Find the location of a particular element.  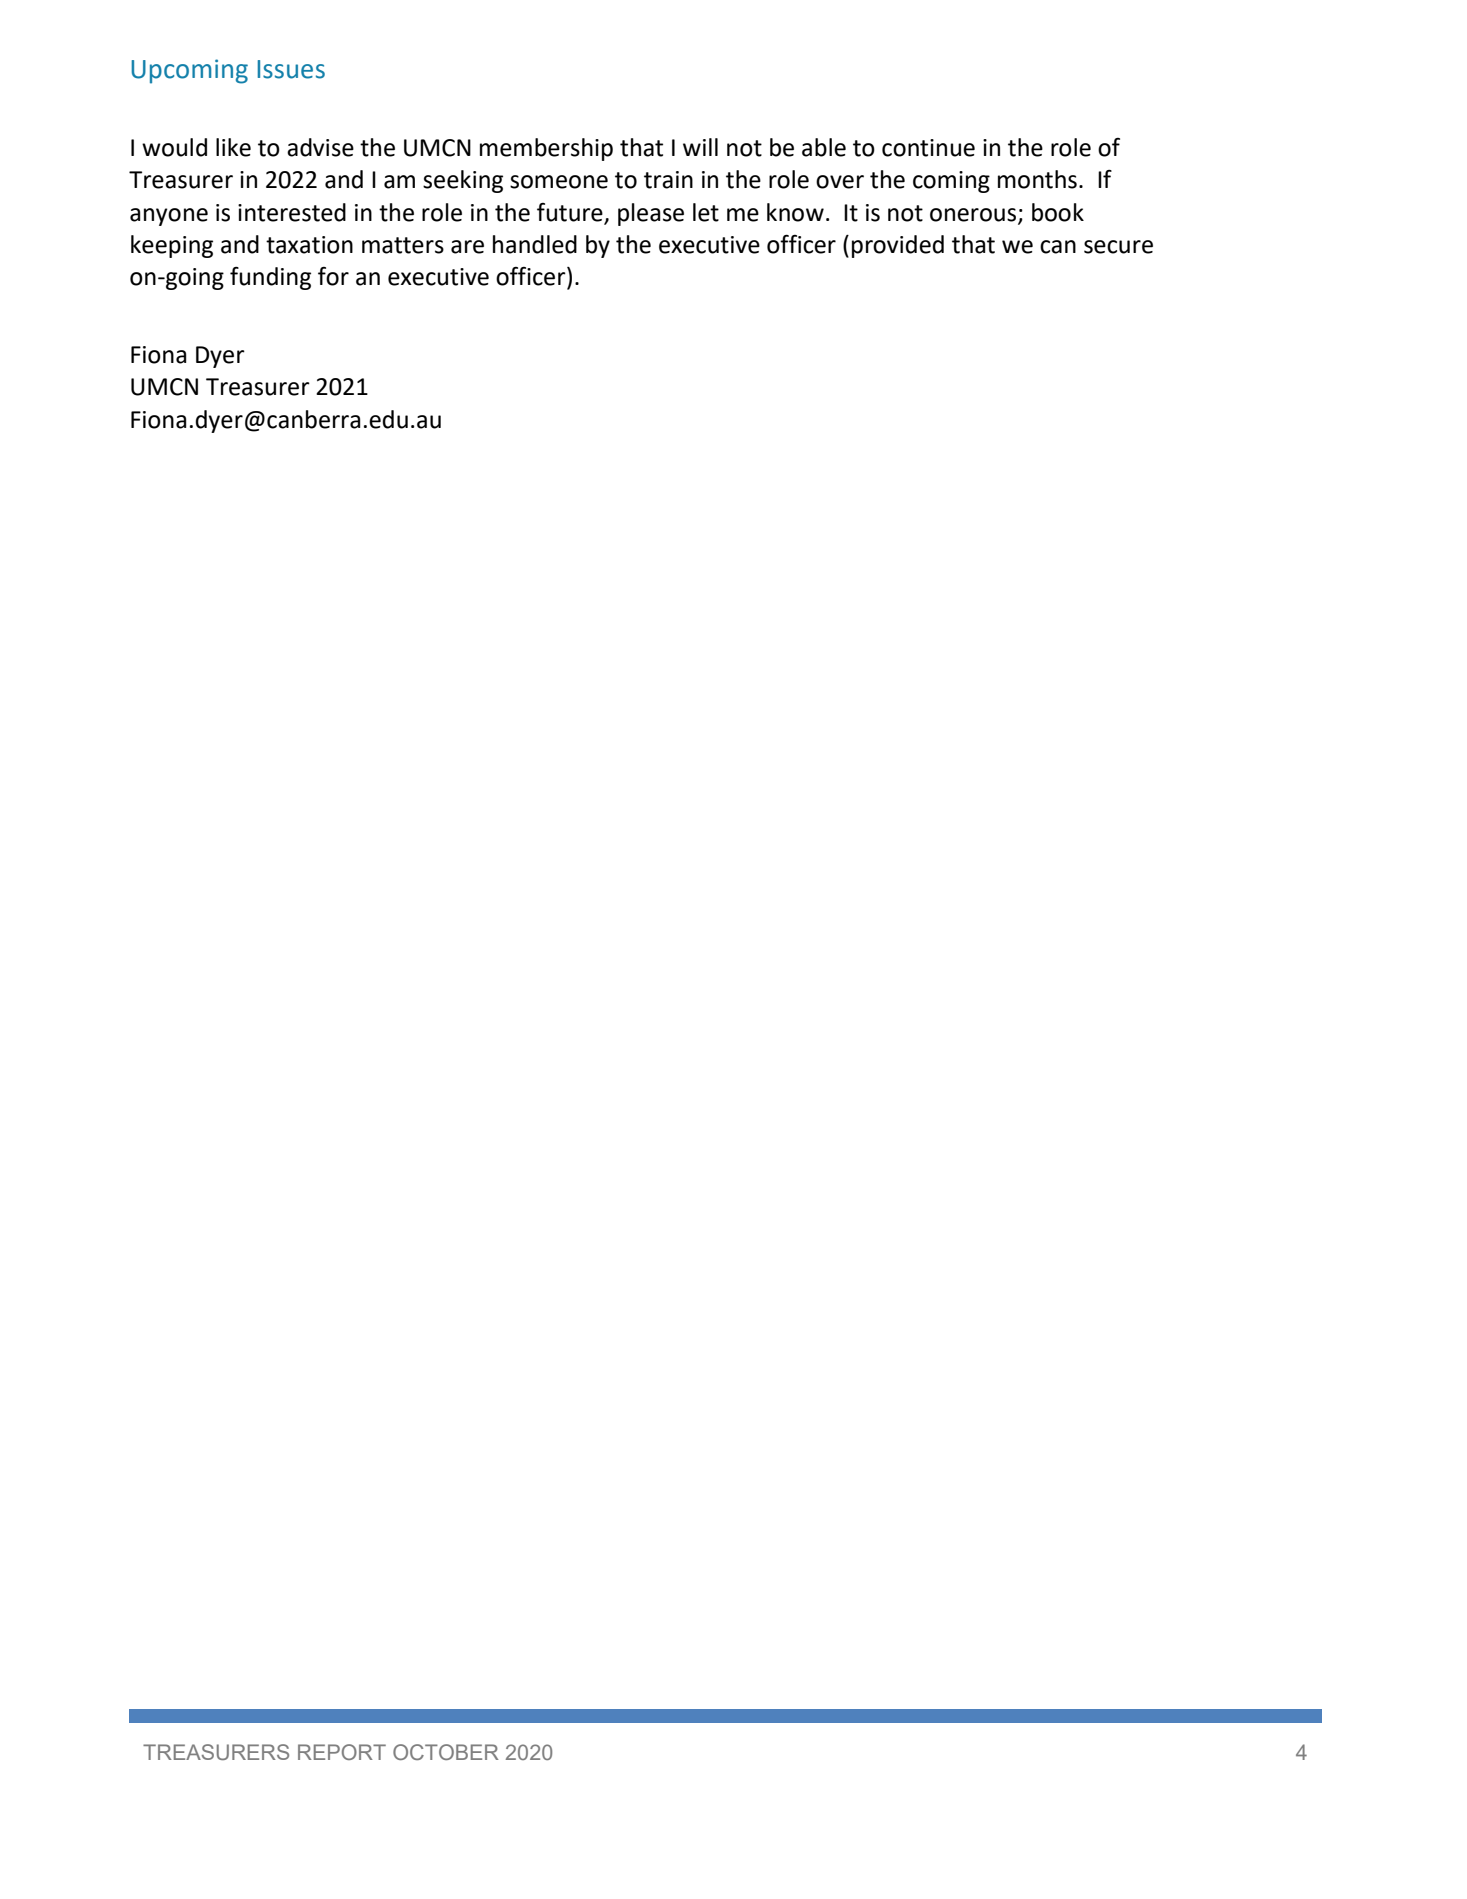

handled is located at coordinates (535, 244).
